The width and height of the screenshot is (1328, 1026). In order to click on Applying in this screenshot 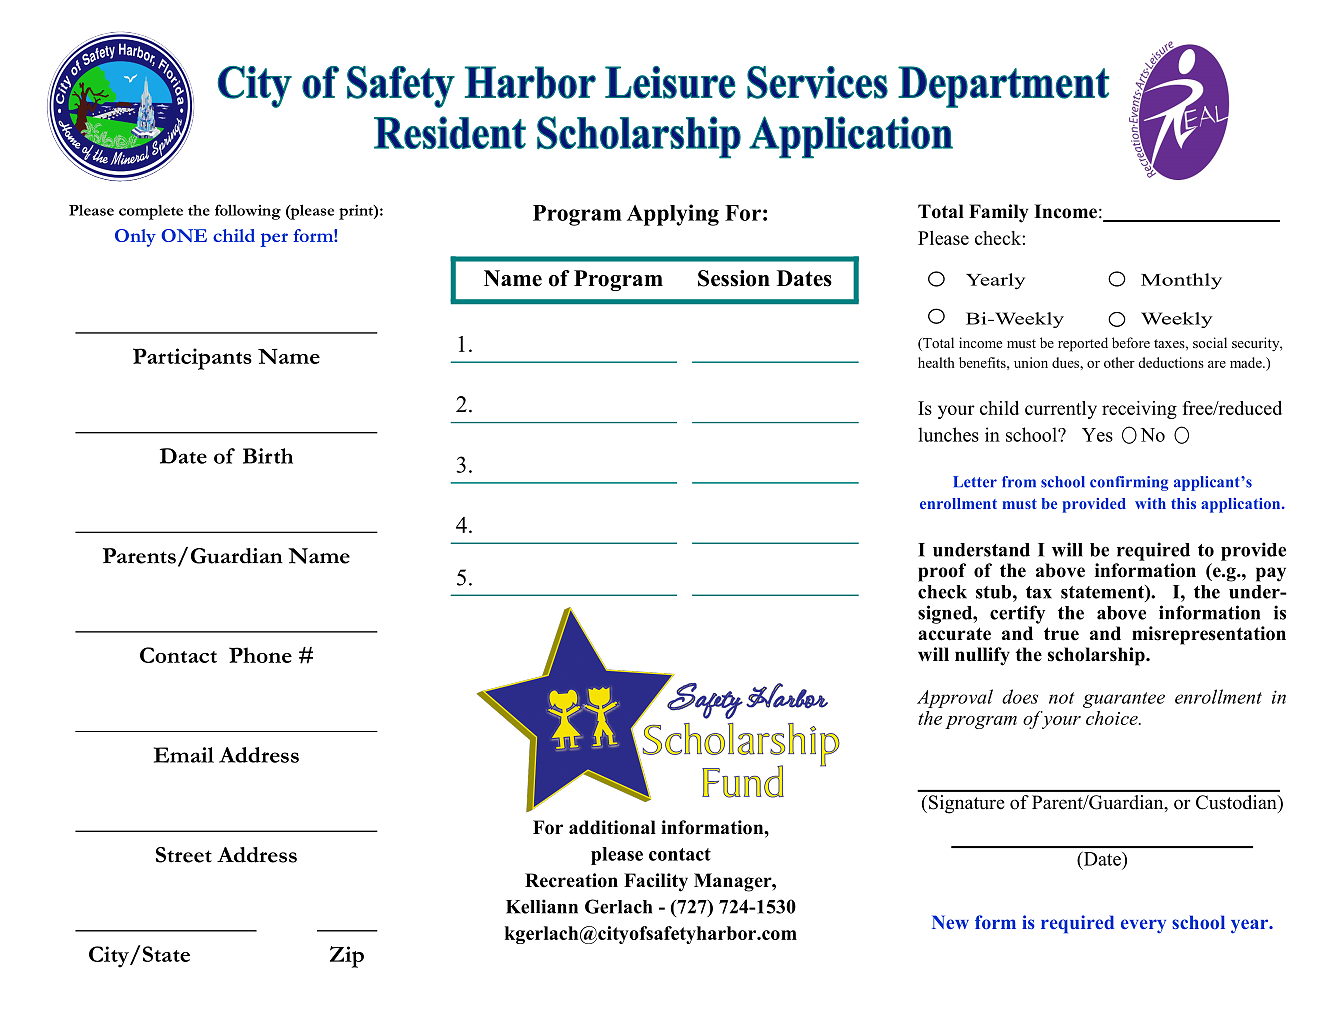, I will do `click(673, 215)`.
